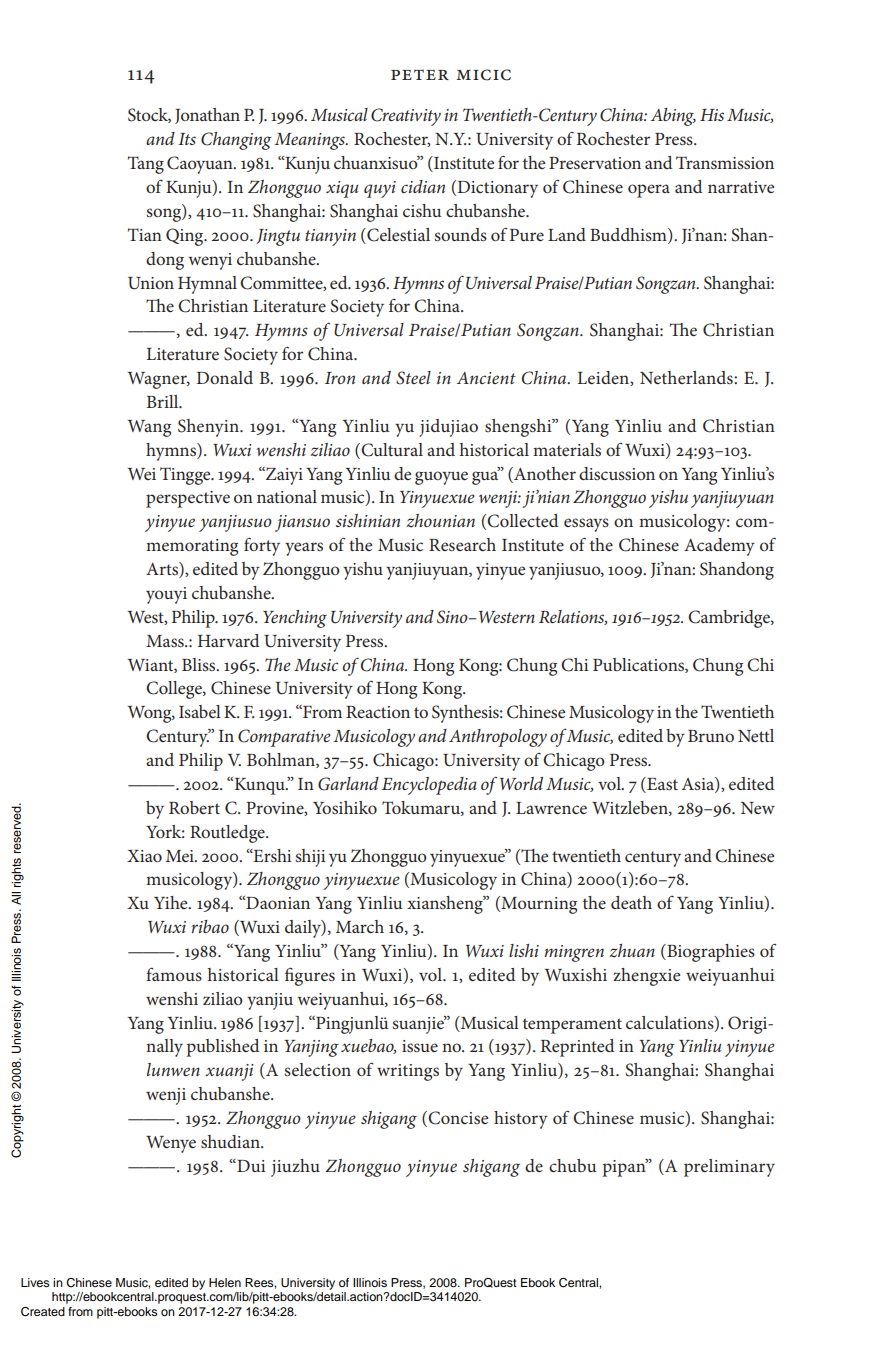 The width and height of the screenshot is (896, 1345). What do you see at coordinates (175, 690) in the screenshot?
I see `College` at bounding box center [175, 690].
